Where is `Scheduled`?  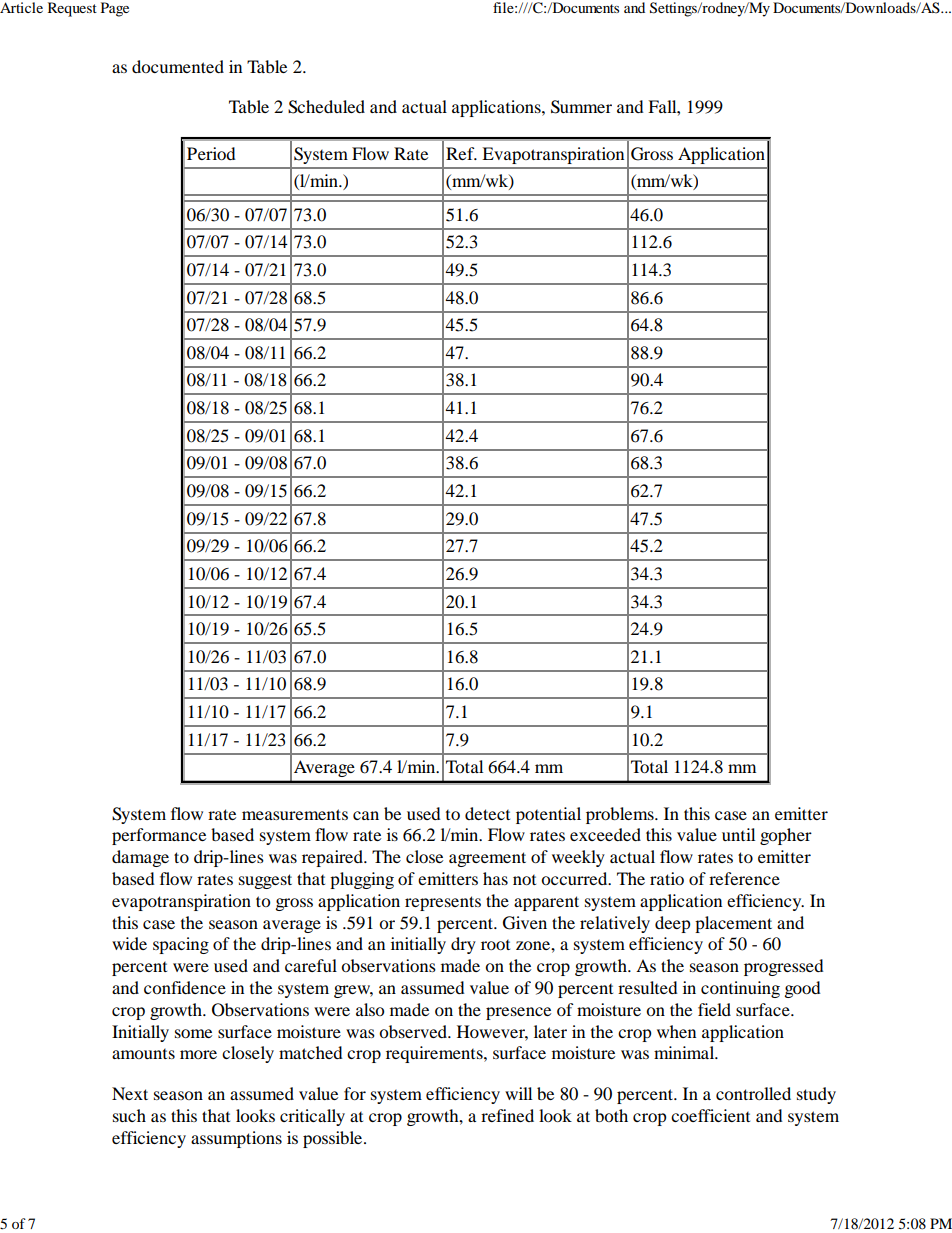
Scheduled is located at coordinates (326, 107).
